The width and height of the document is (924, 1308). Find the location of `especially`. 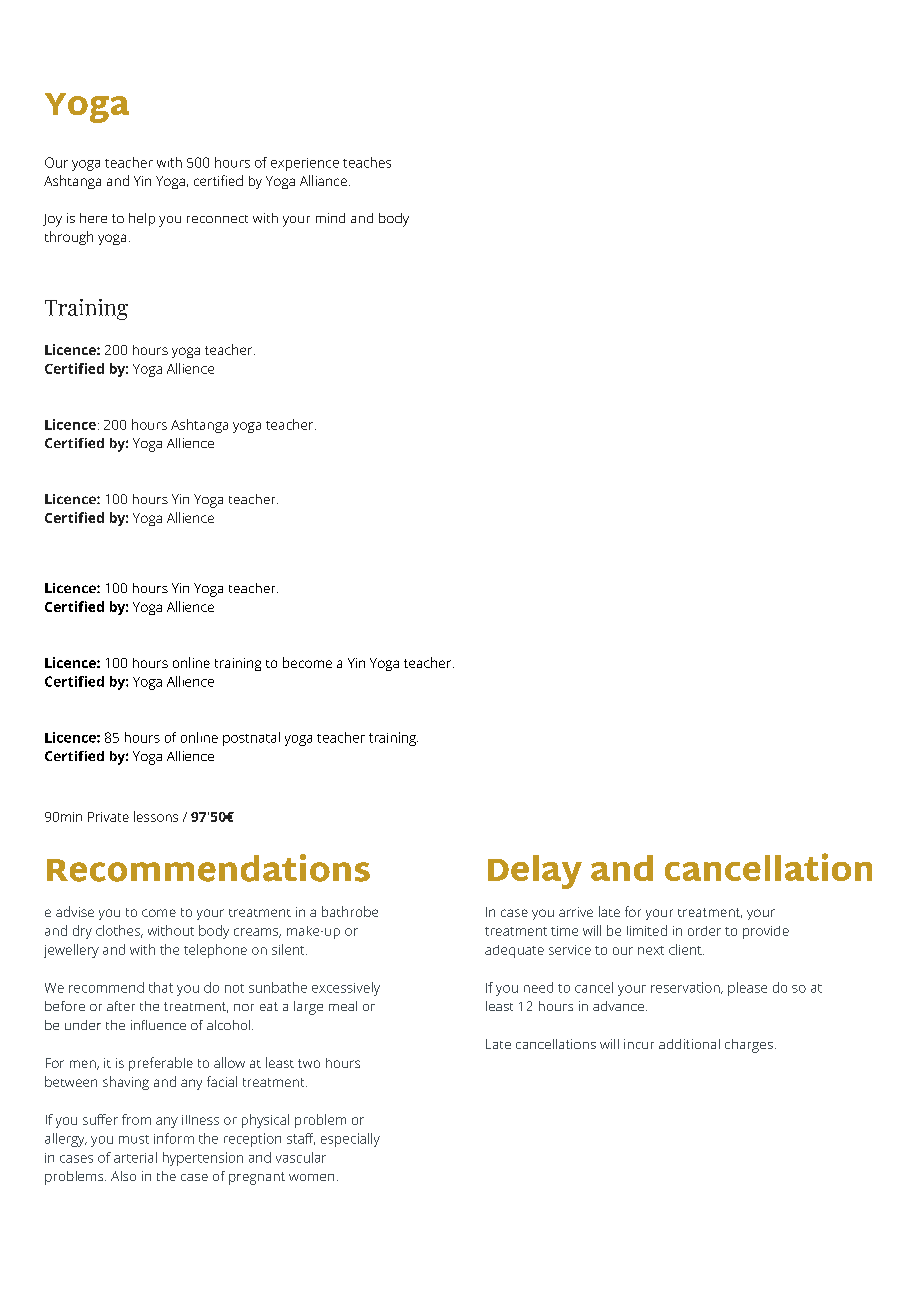

especially is located at coordinates (350, 1140).
